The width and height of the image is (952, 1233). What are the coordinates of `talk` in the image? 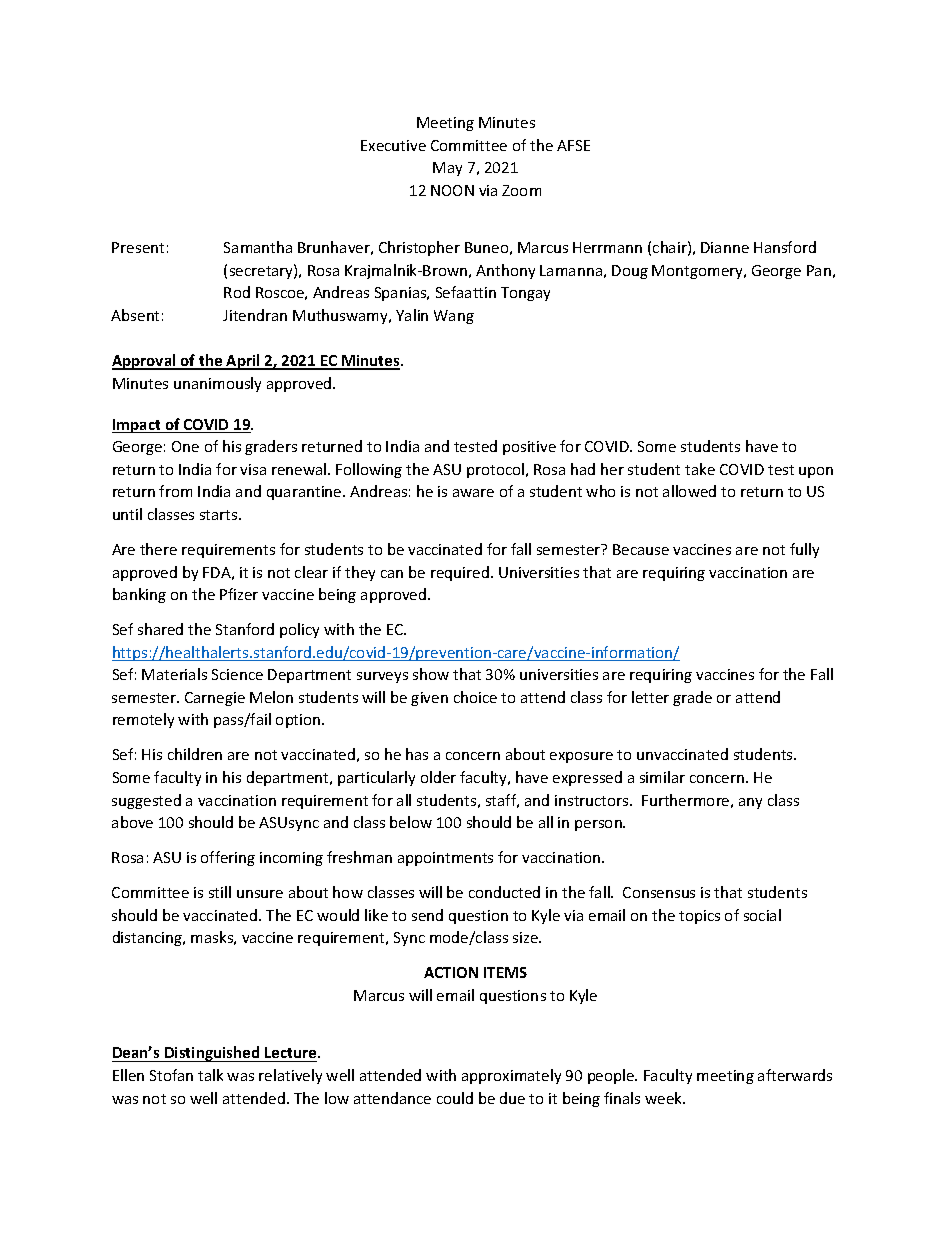 It's located at (210, 1075).
